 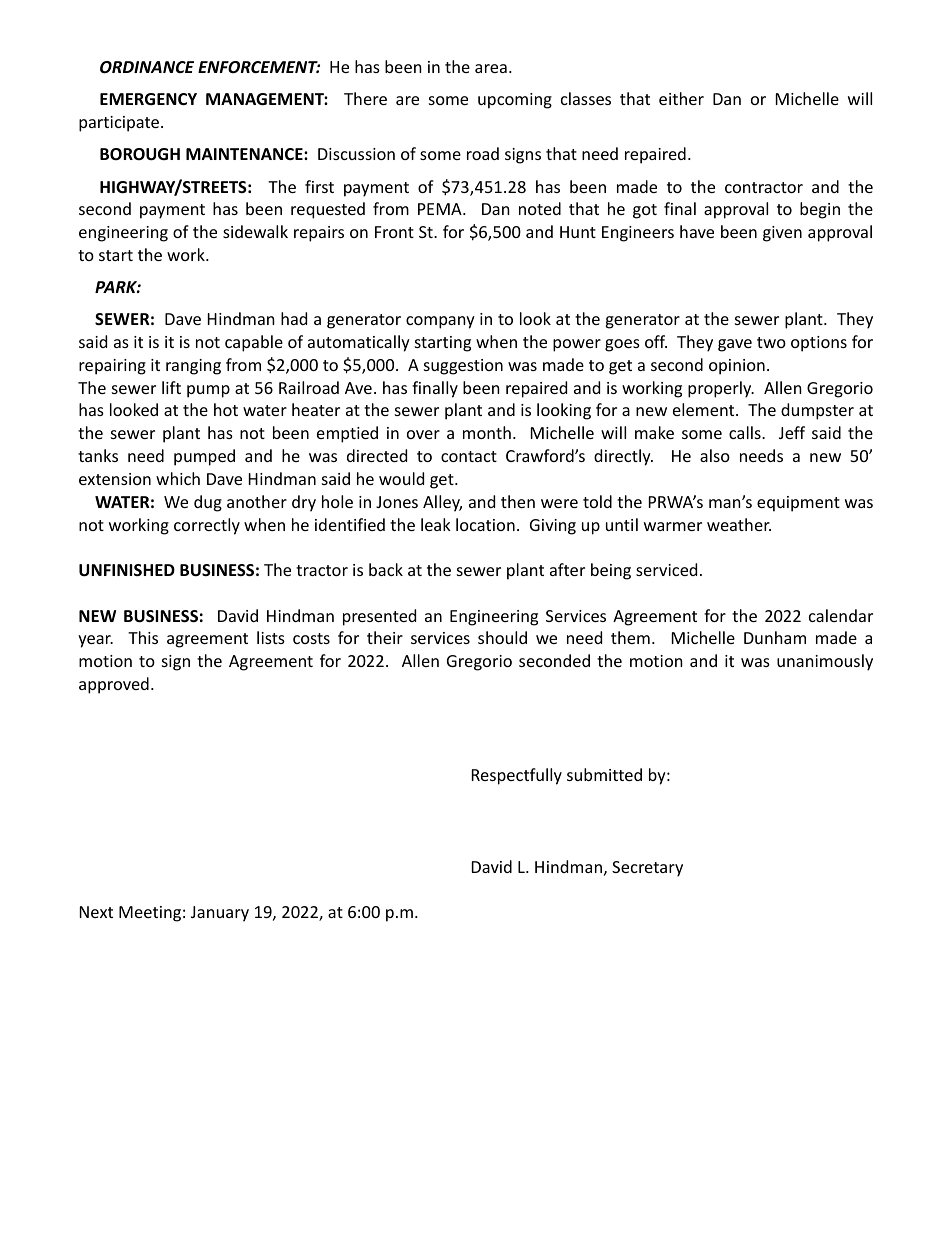 What do you see at coordinates (517, 776) in the image?
I see `Respectfully` at bounding box center [517, 776].
